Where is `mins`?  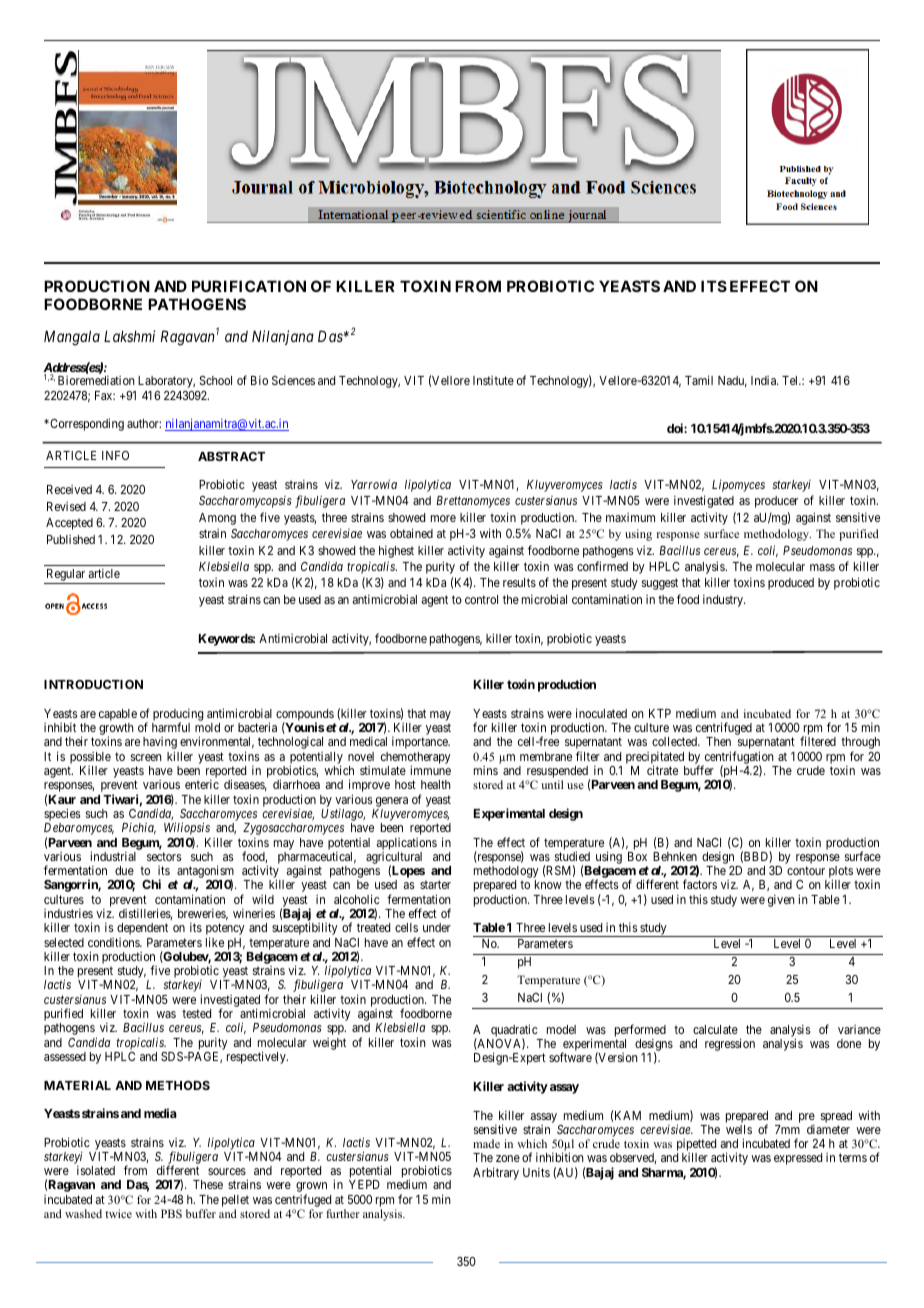 mins is located at coordinates (486, 770).
